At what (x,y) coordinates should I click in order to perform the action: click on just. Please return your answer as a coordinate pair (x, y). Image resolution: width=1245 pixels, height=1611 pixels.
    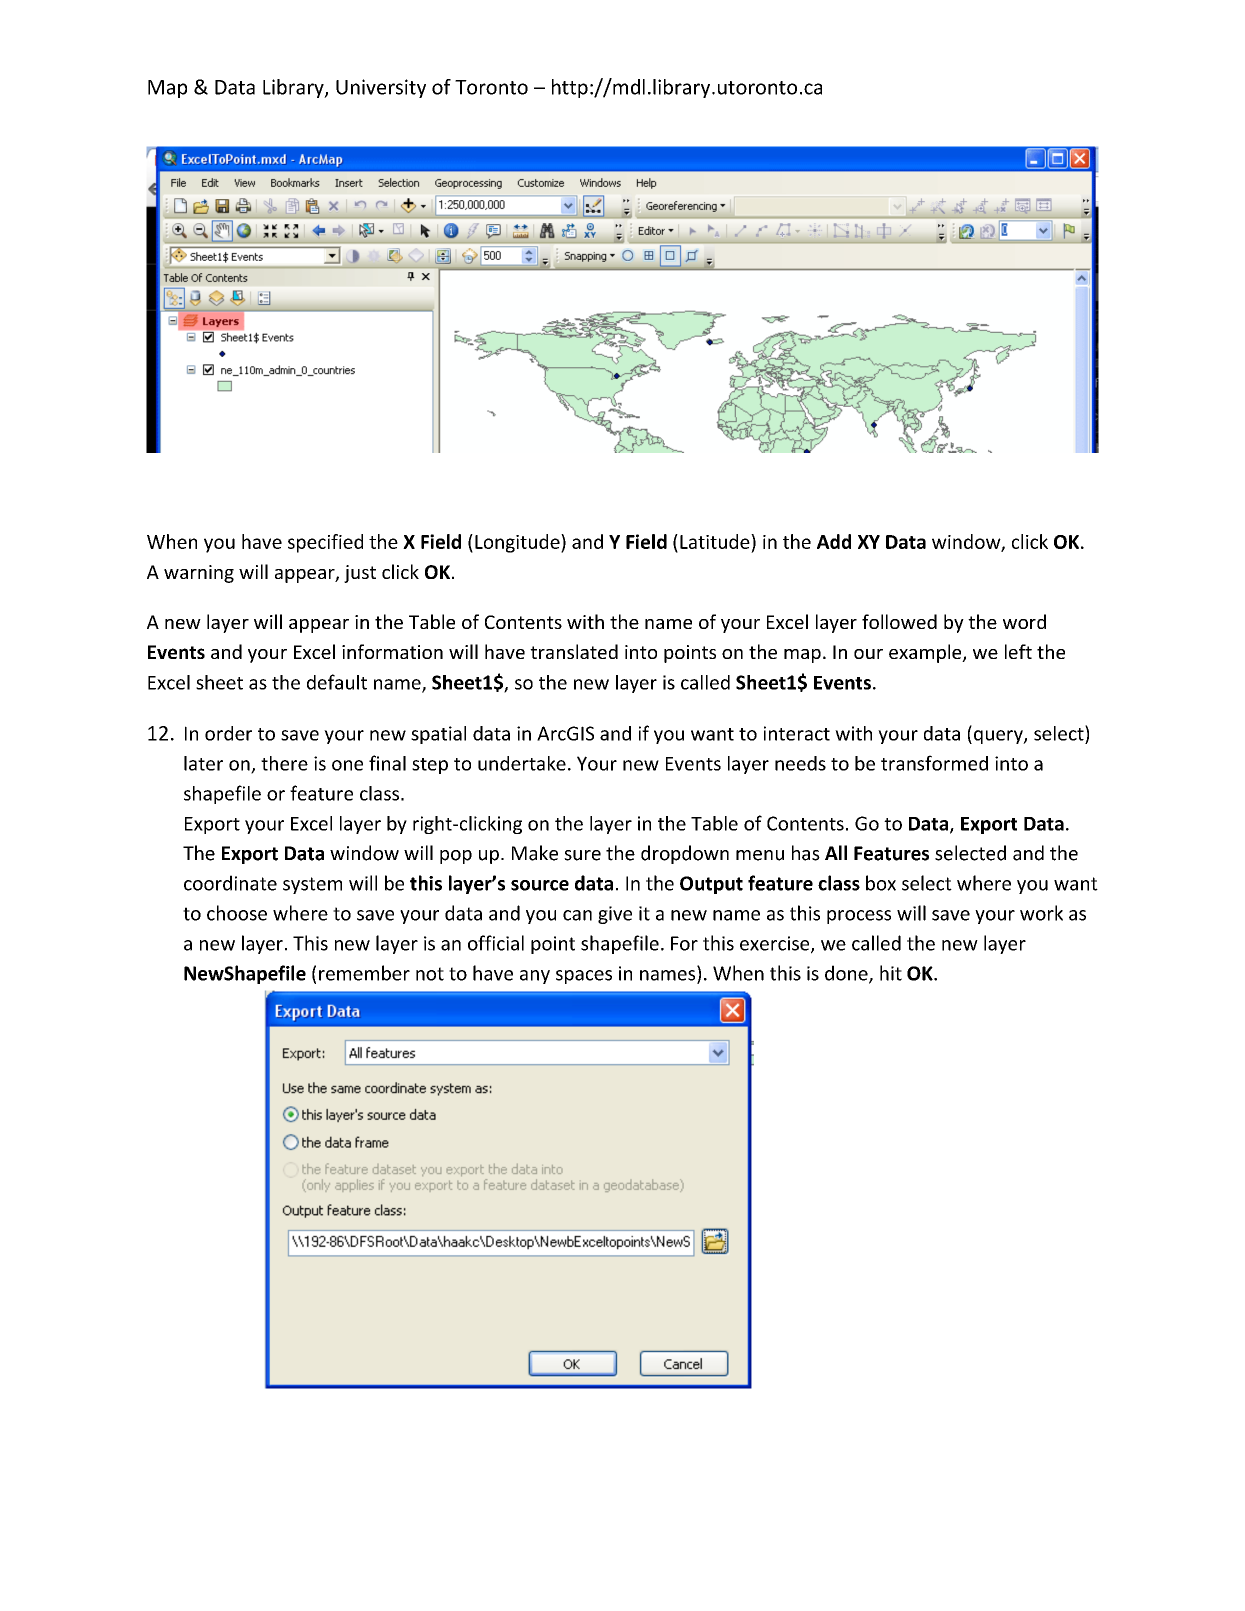
    Looking at the image, I should click on (360, 574).
